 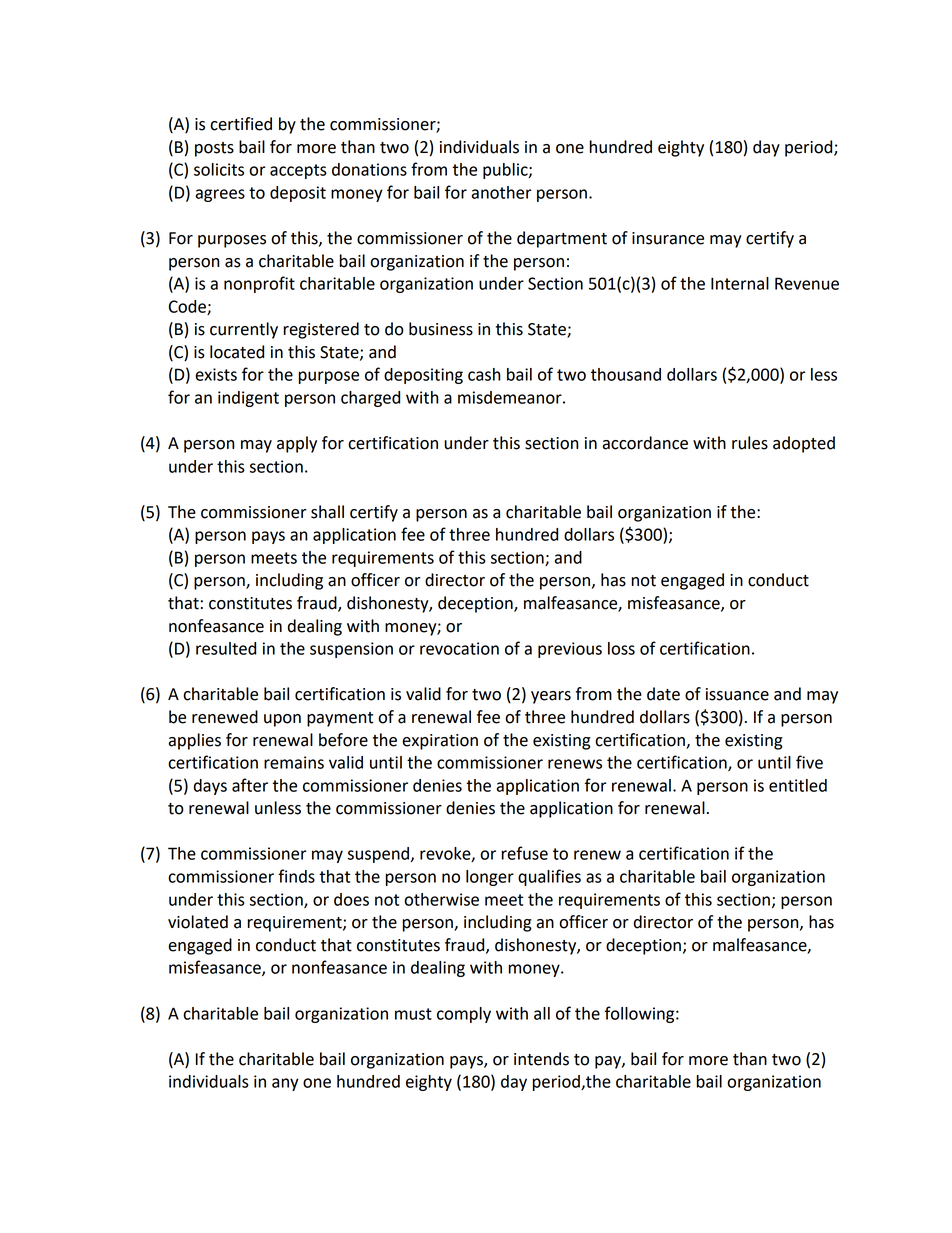 I want to click on any, so click(x=285, y=1084).
